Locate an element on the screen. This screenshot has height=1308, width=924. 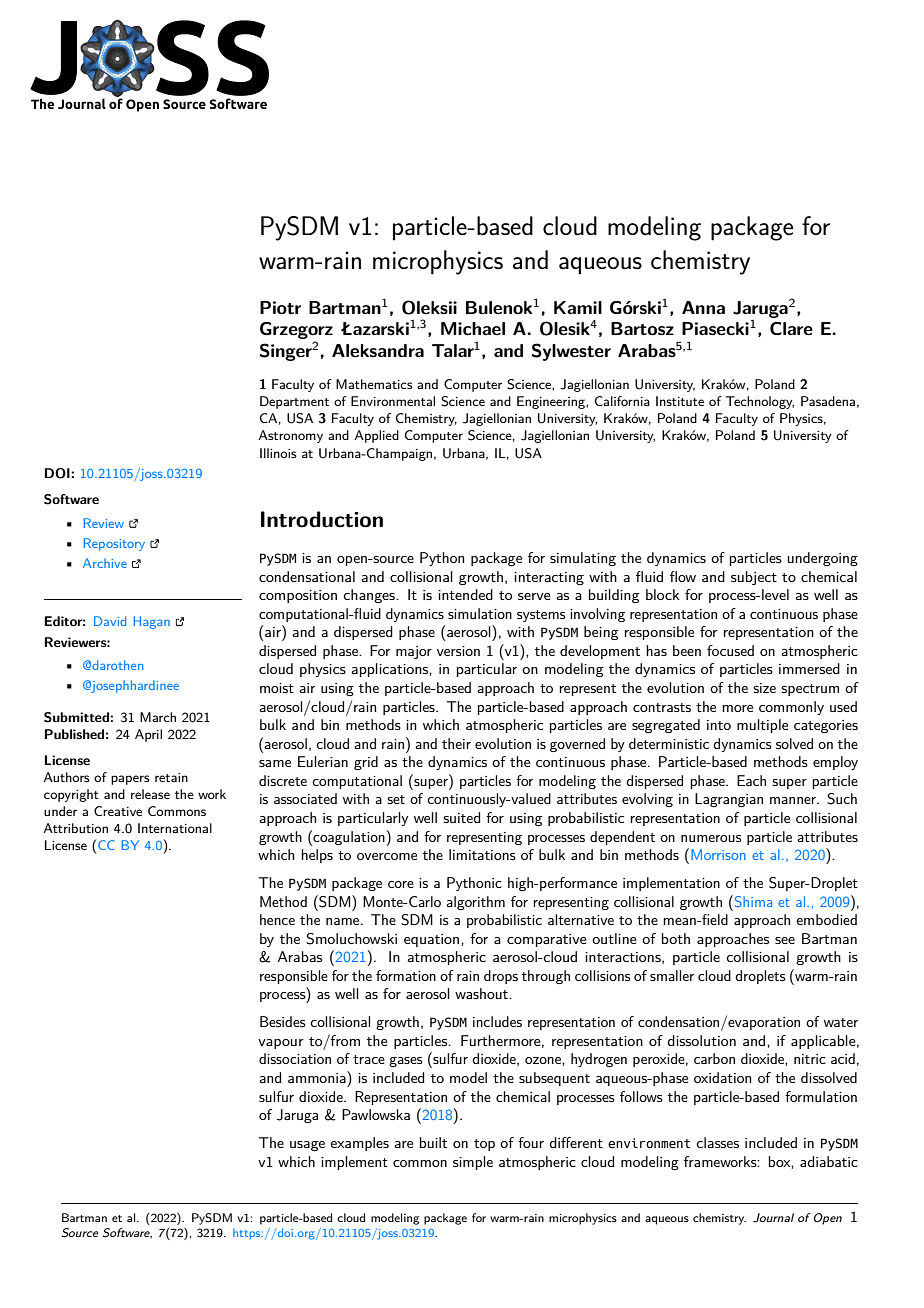
subject is located at coordinates (754, 578).
